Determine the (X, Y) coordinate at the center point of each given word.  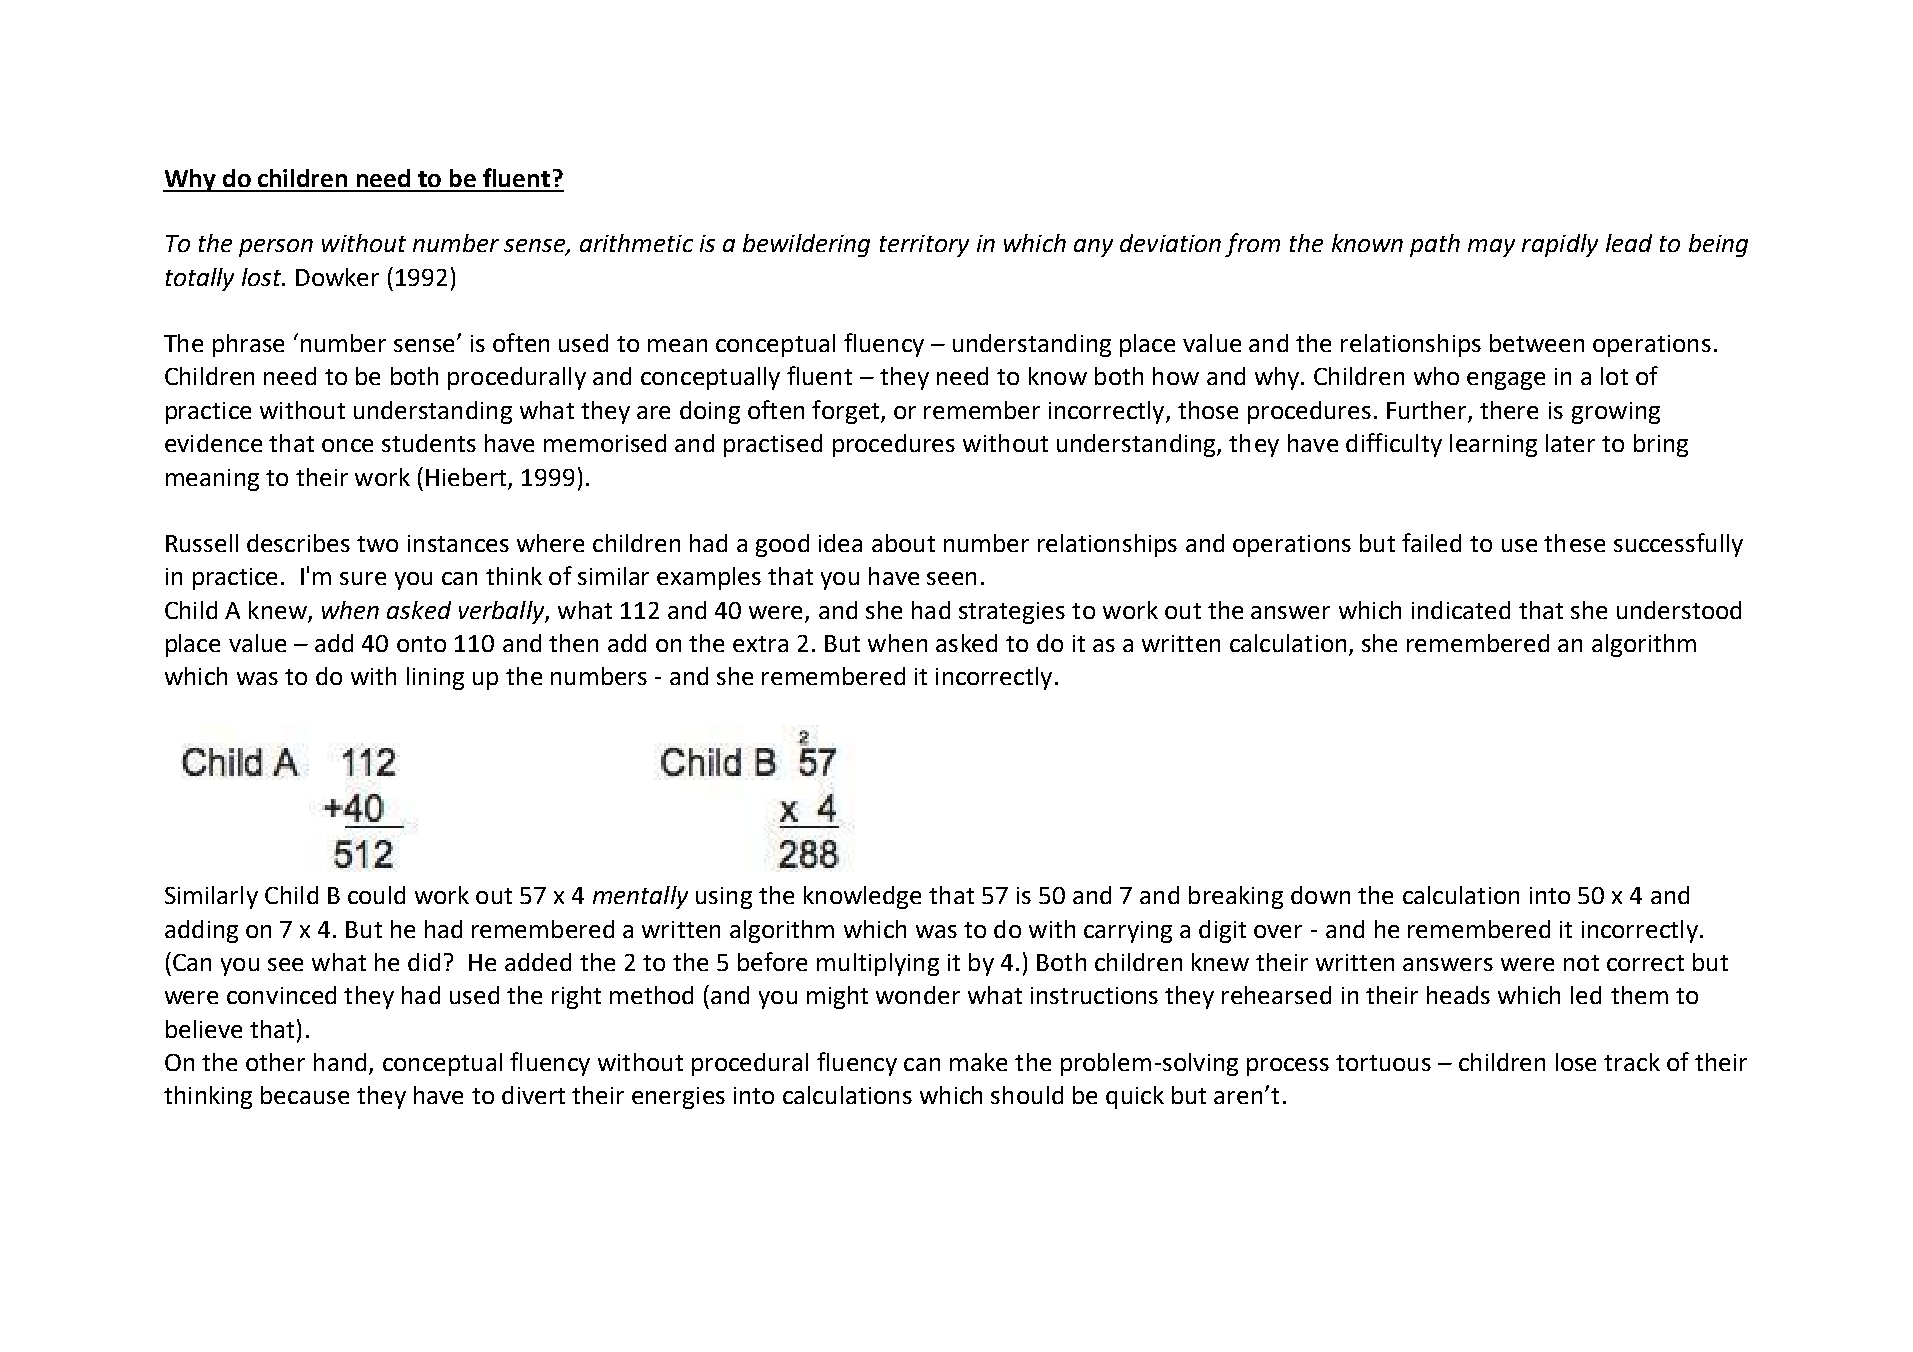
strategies (1012, 613)
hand (340, 1062)
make (978, 1062)
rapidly (1560, 245)
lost (263, 277)
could (376, 895)
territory (924, 246)
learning (1493, 445)
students (429, 443)
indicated (1461, 610)
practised (773, 445)
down (1320, 895)
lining (435, 678)
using (724, 898)
